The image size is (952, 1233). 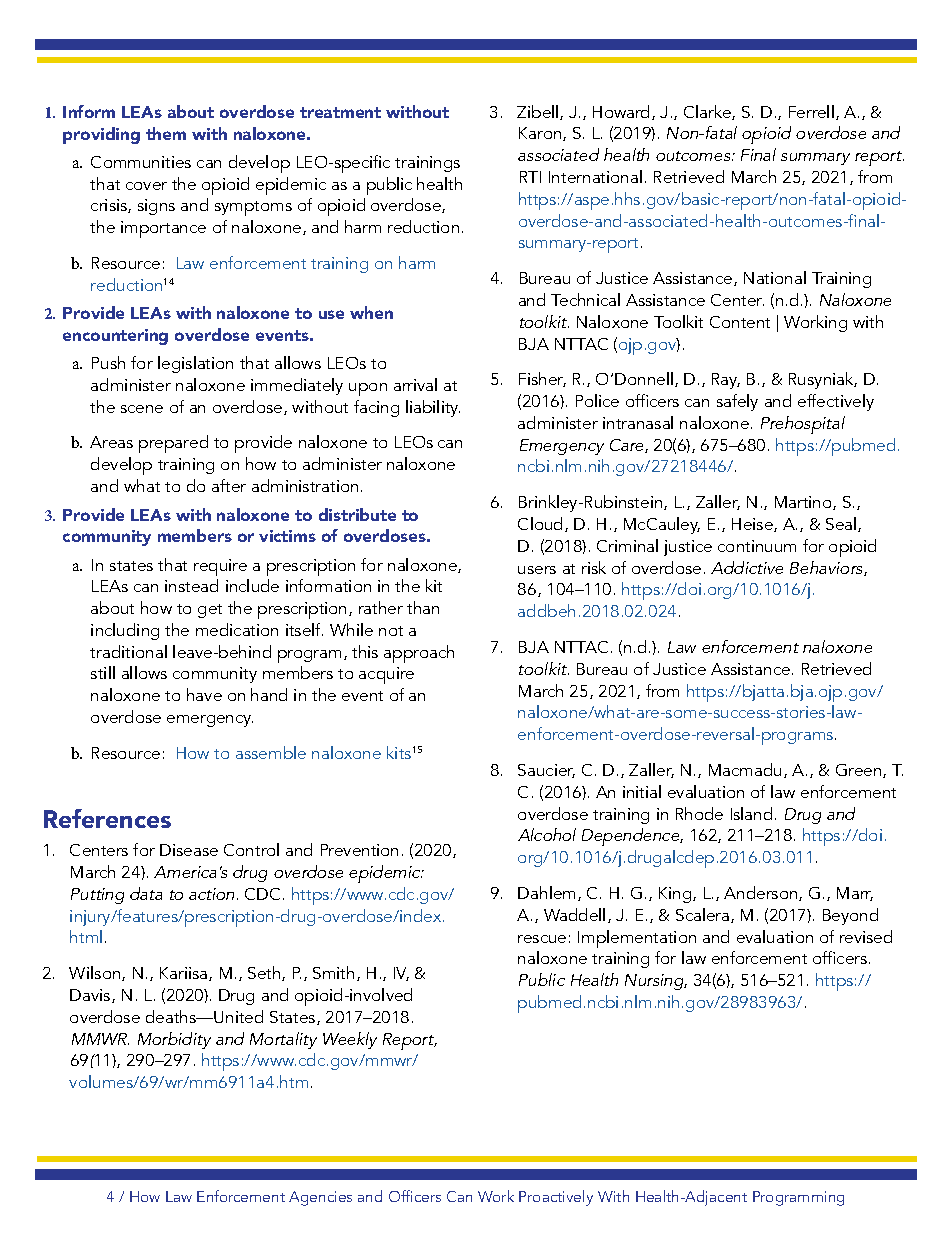 What do you see at coordinates (166, 133) in the screenshot?
I see `them` at bounding box center [166, 133].
